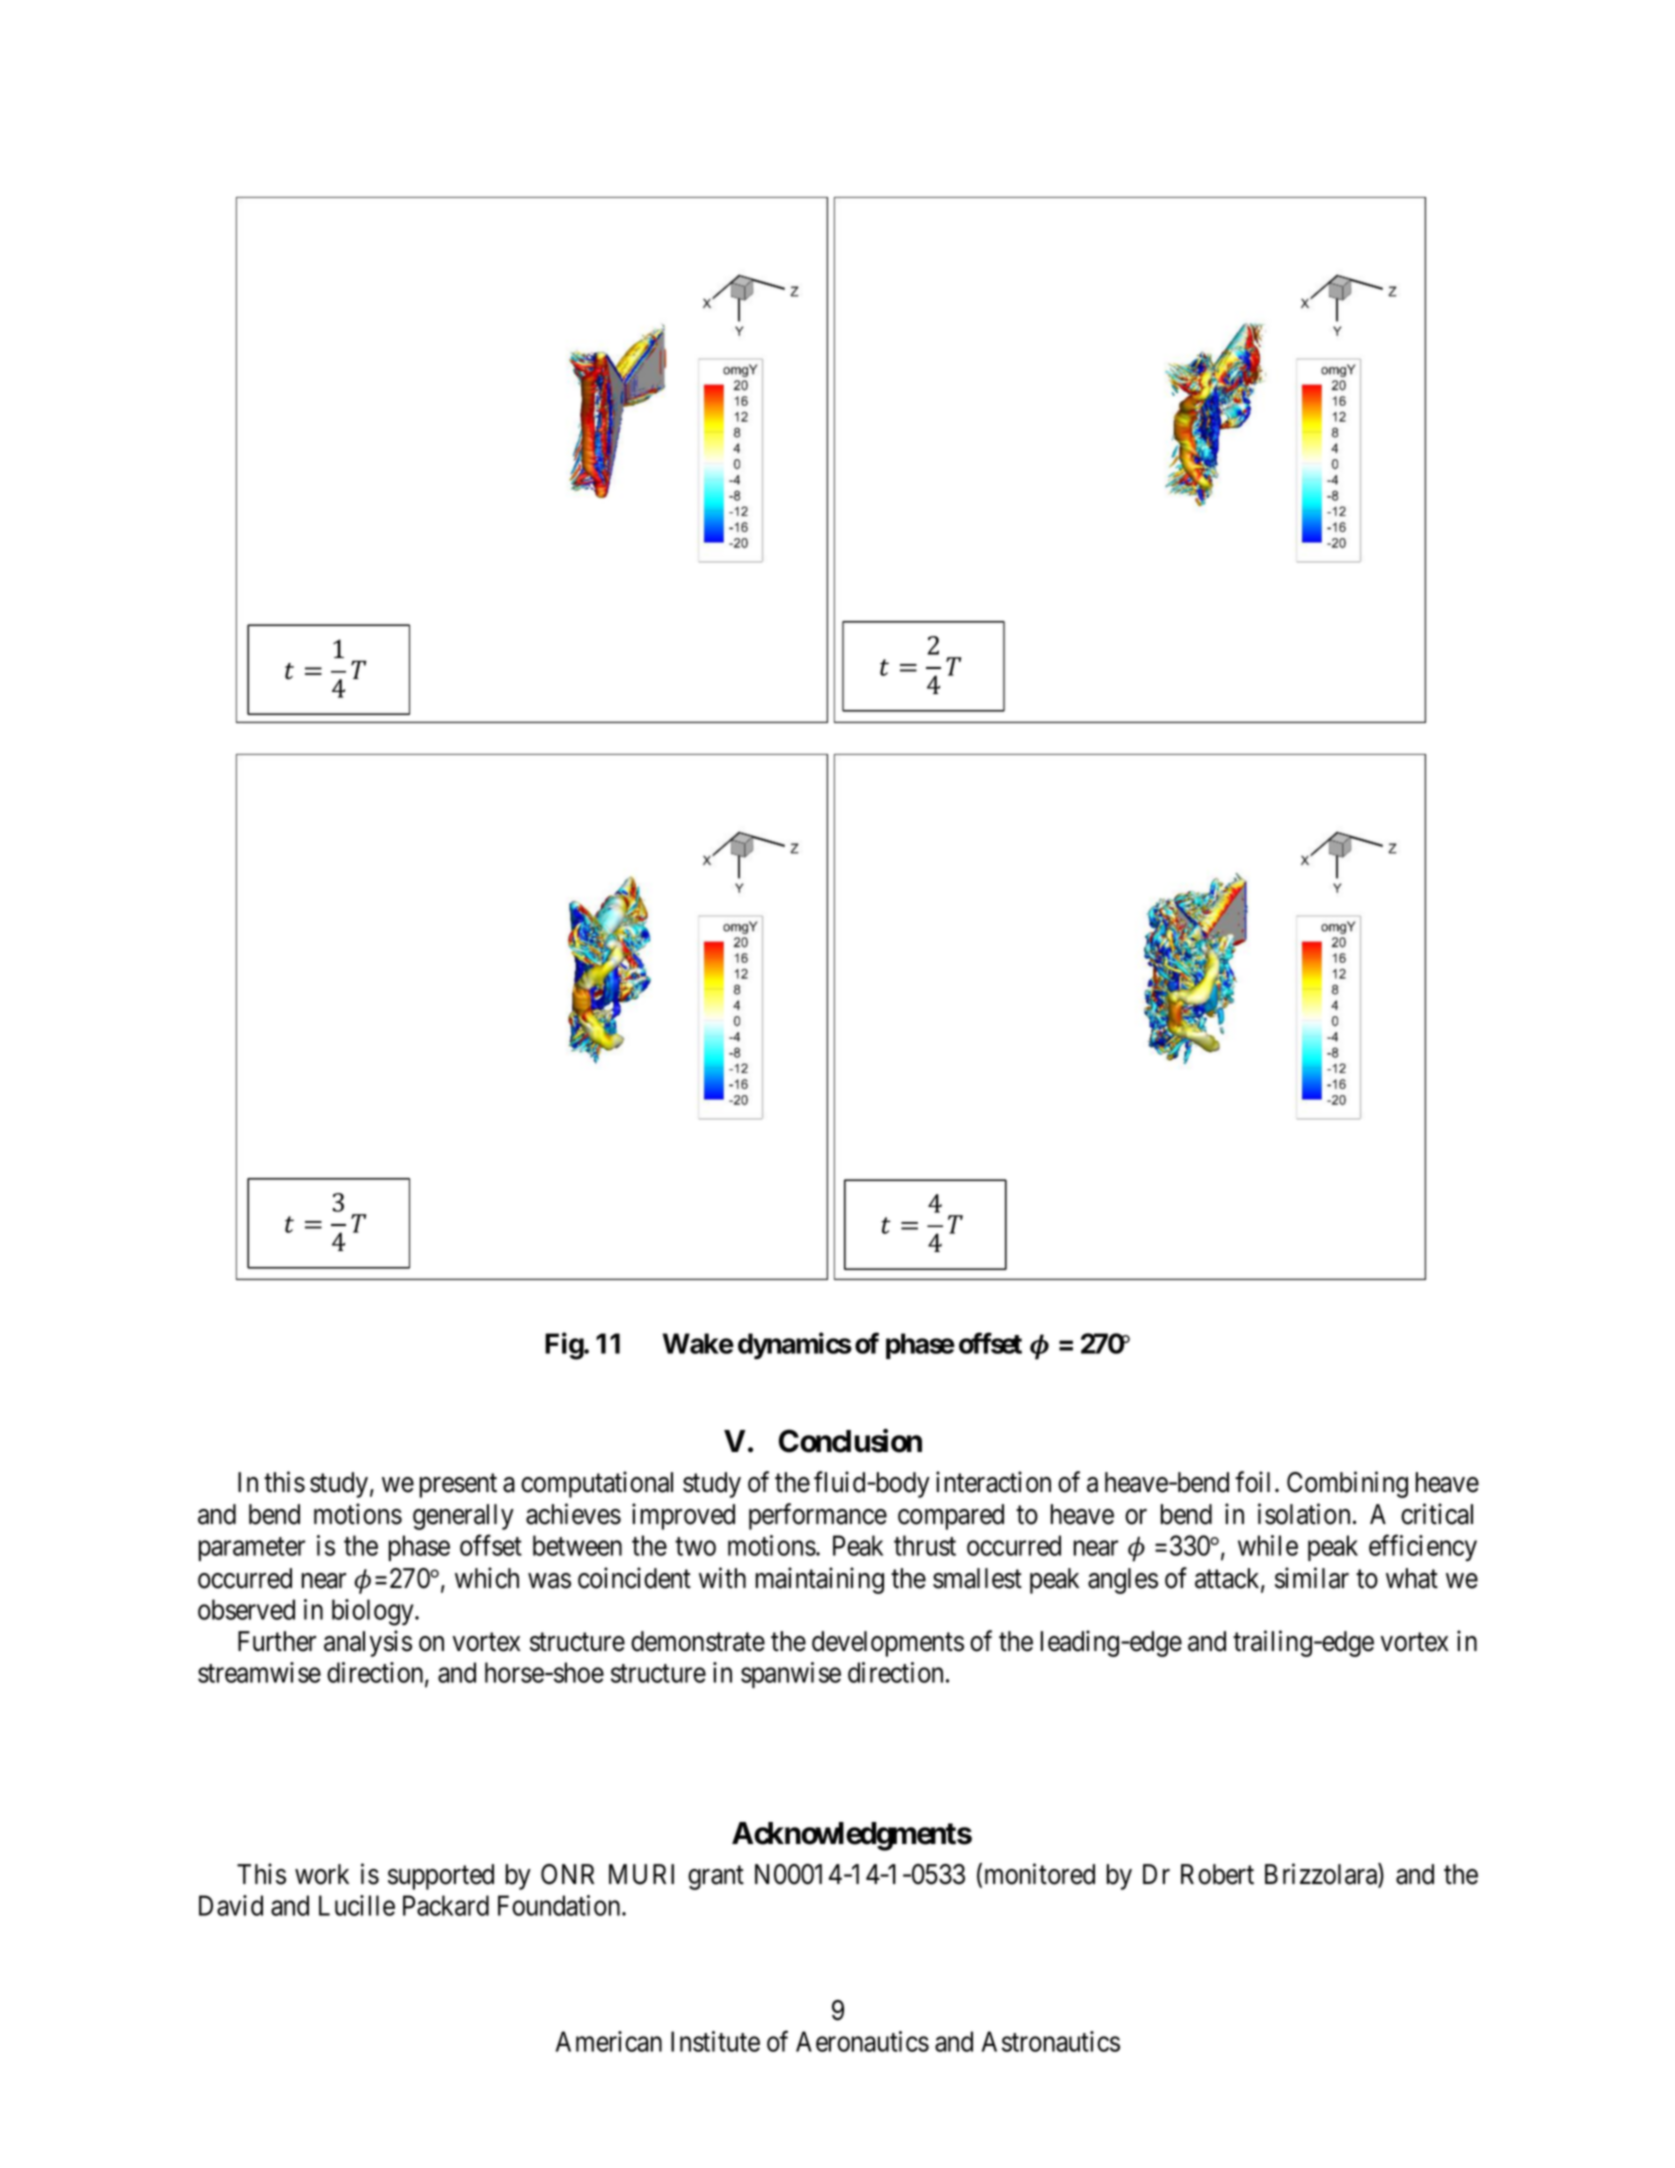 The height and width of the image is (2168, 1675). I want to click on Conclusion, so click(850, 1441).
